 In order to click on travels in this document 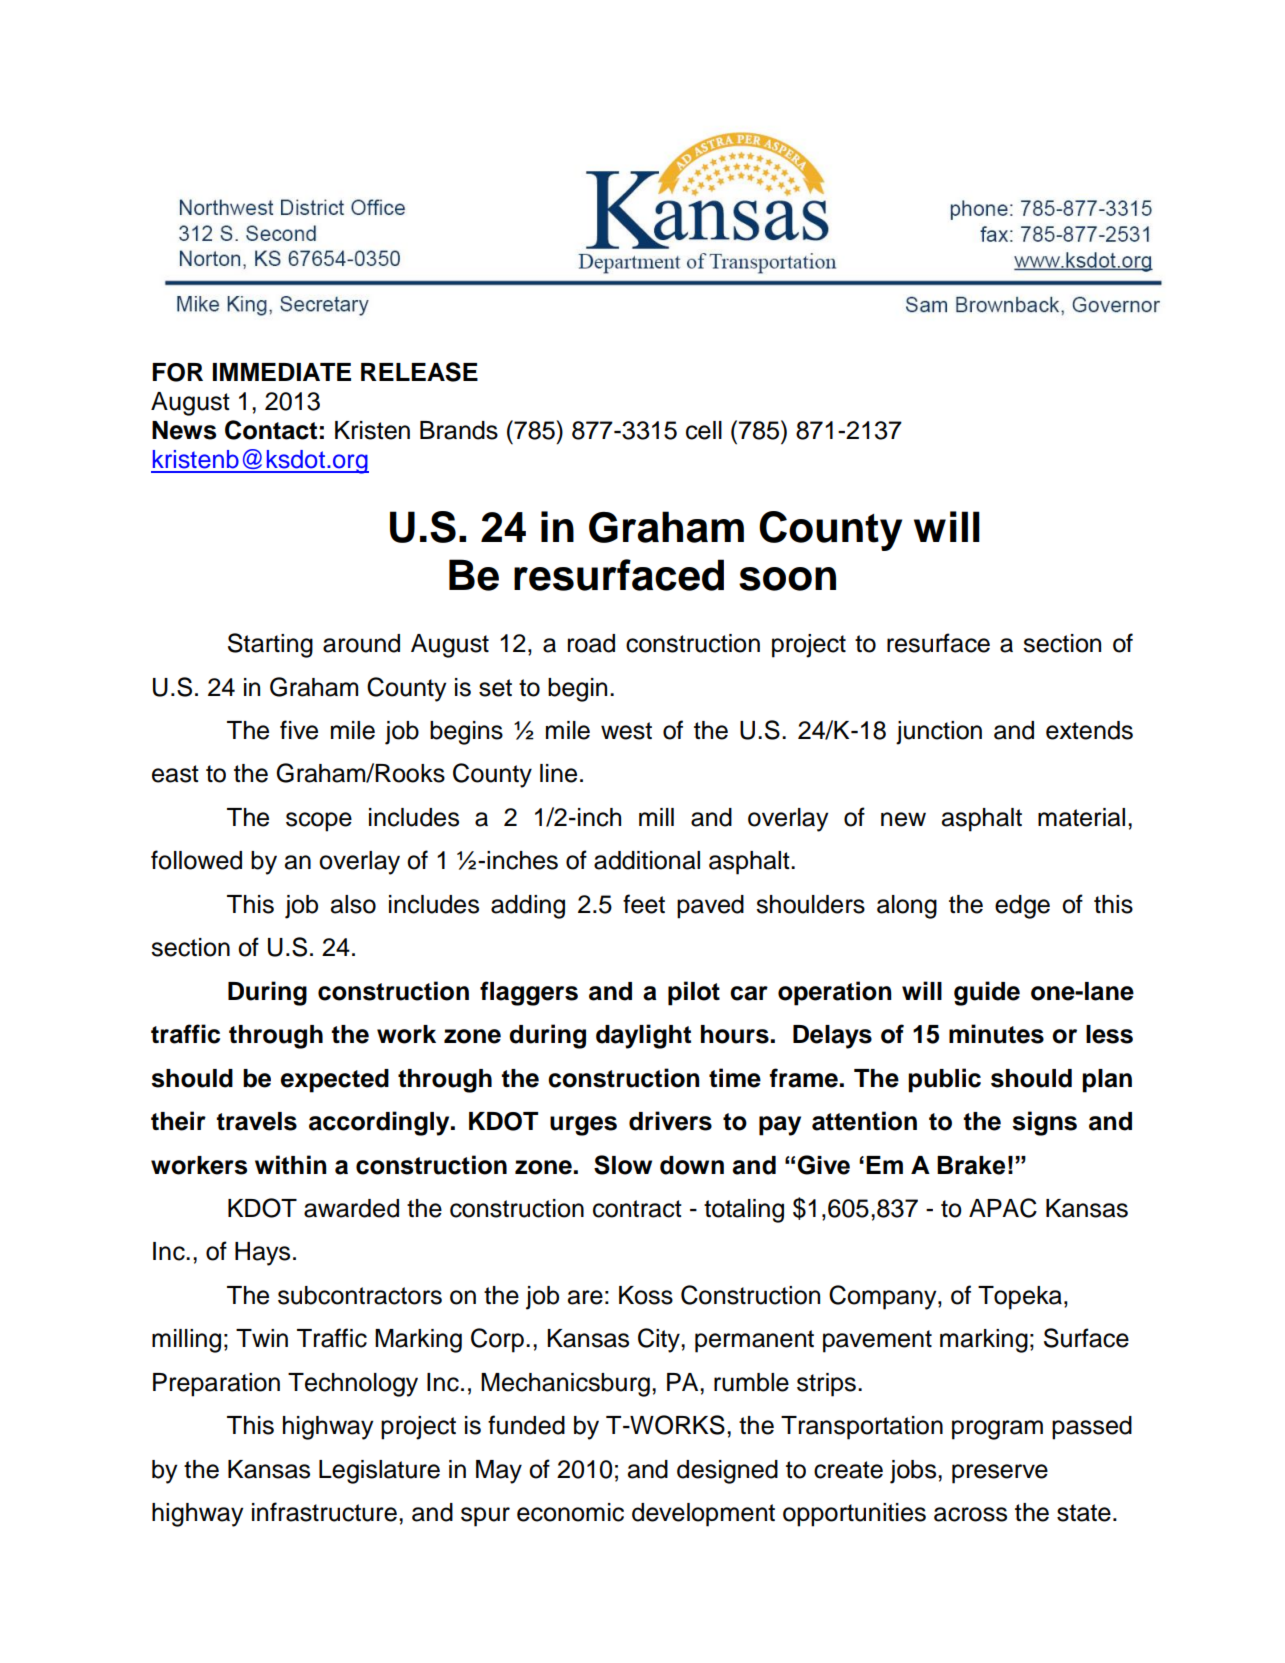, I will do `click(256, 1121)`.
